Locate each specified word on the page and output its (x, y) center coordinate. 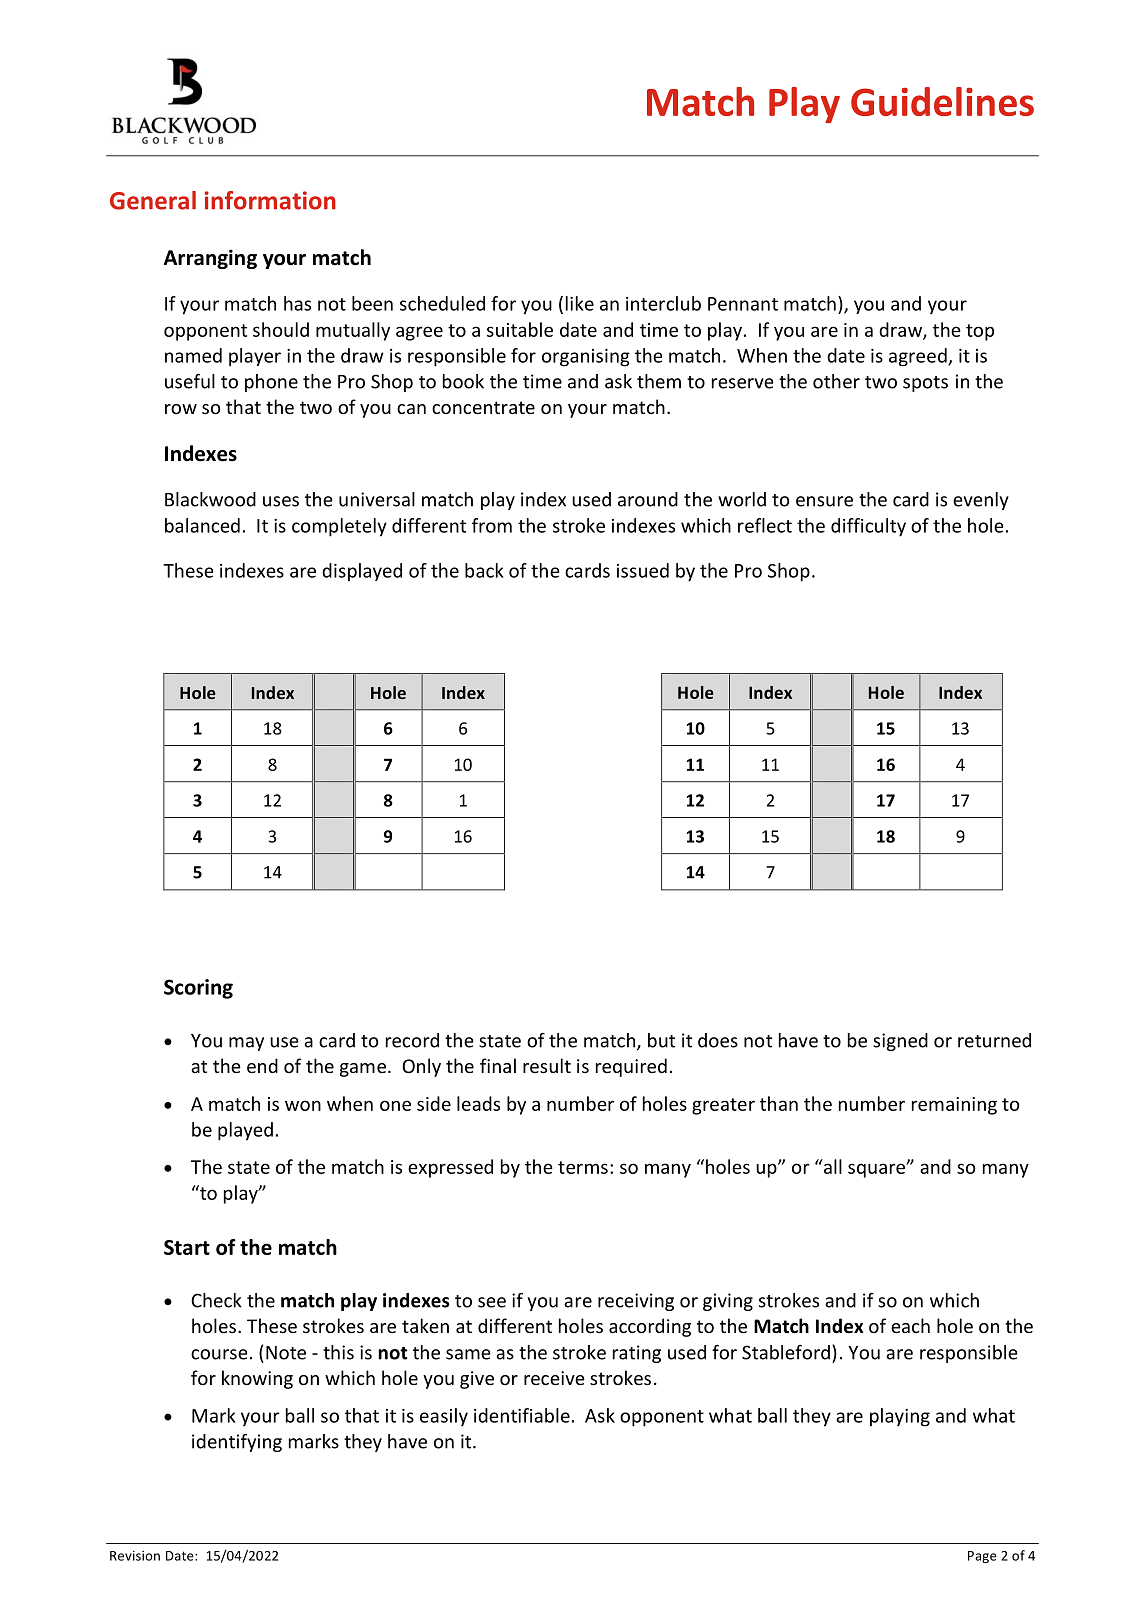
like (580, 303)
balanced (202, 525)
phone (271, 383)
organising (586, 358)
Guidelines (942, 101)
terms (583, 1167)
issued (643, 570)
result (547, 1065)
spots (925, 384)
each (910, 1325)
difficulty (868, 527)
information (270, 200)
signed (900, 1042)
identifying (237, 1443)
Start (187, 1247)
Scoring (198, 989)
